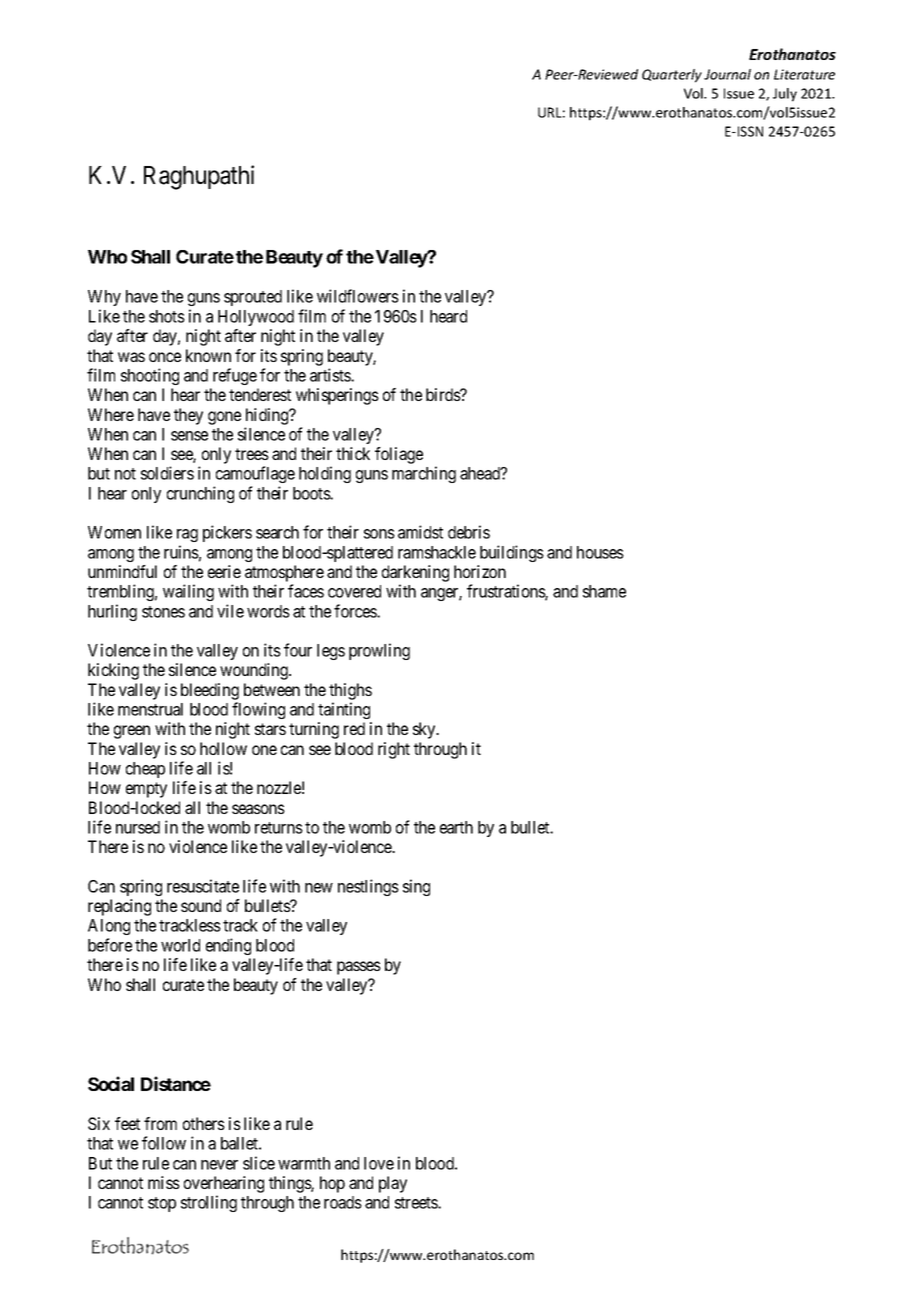 The height and width of the screenshot is (1308, 924). Describe the element at coordinates (138, 827) in the screenshot. I see `nursed` at that location.
